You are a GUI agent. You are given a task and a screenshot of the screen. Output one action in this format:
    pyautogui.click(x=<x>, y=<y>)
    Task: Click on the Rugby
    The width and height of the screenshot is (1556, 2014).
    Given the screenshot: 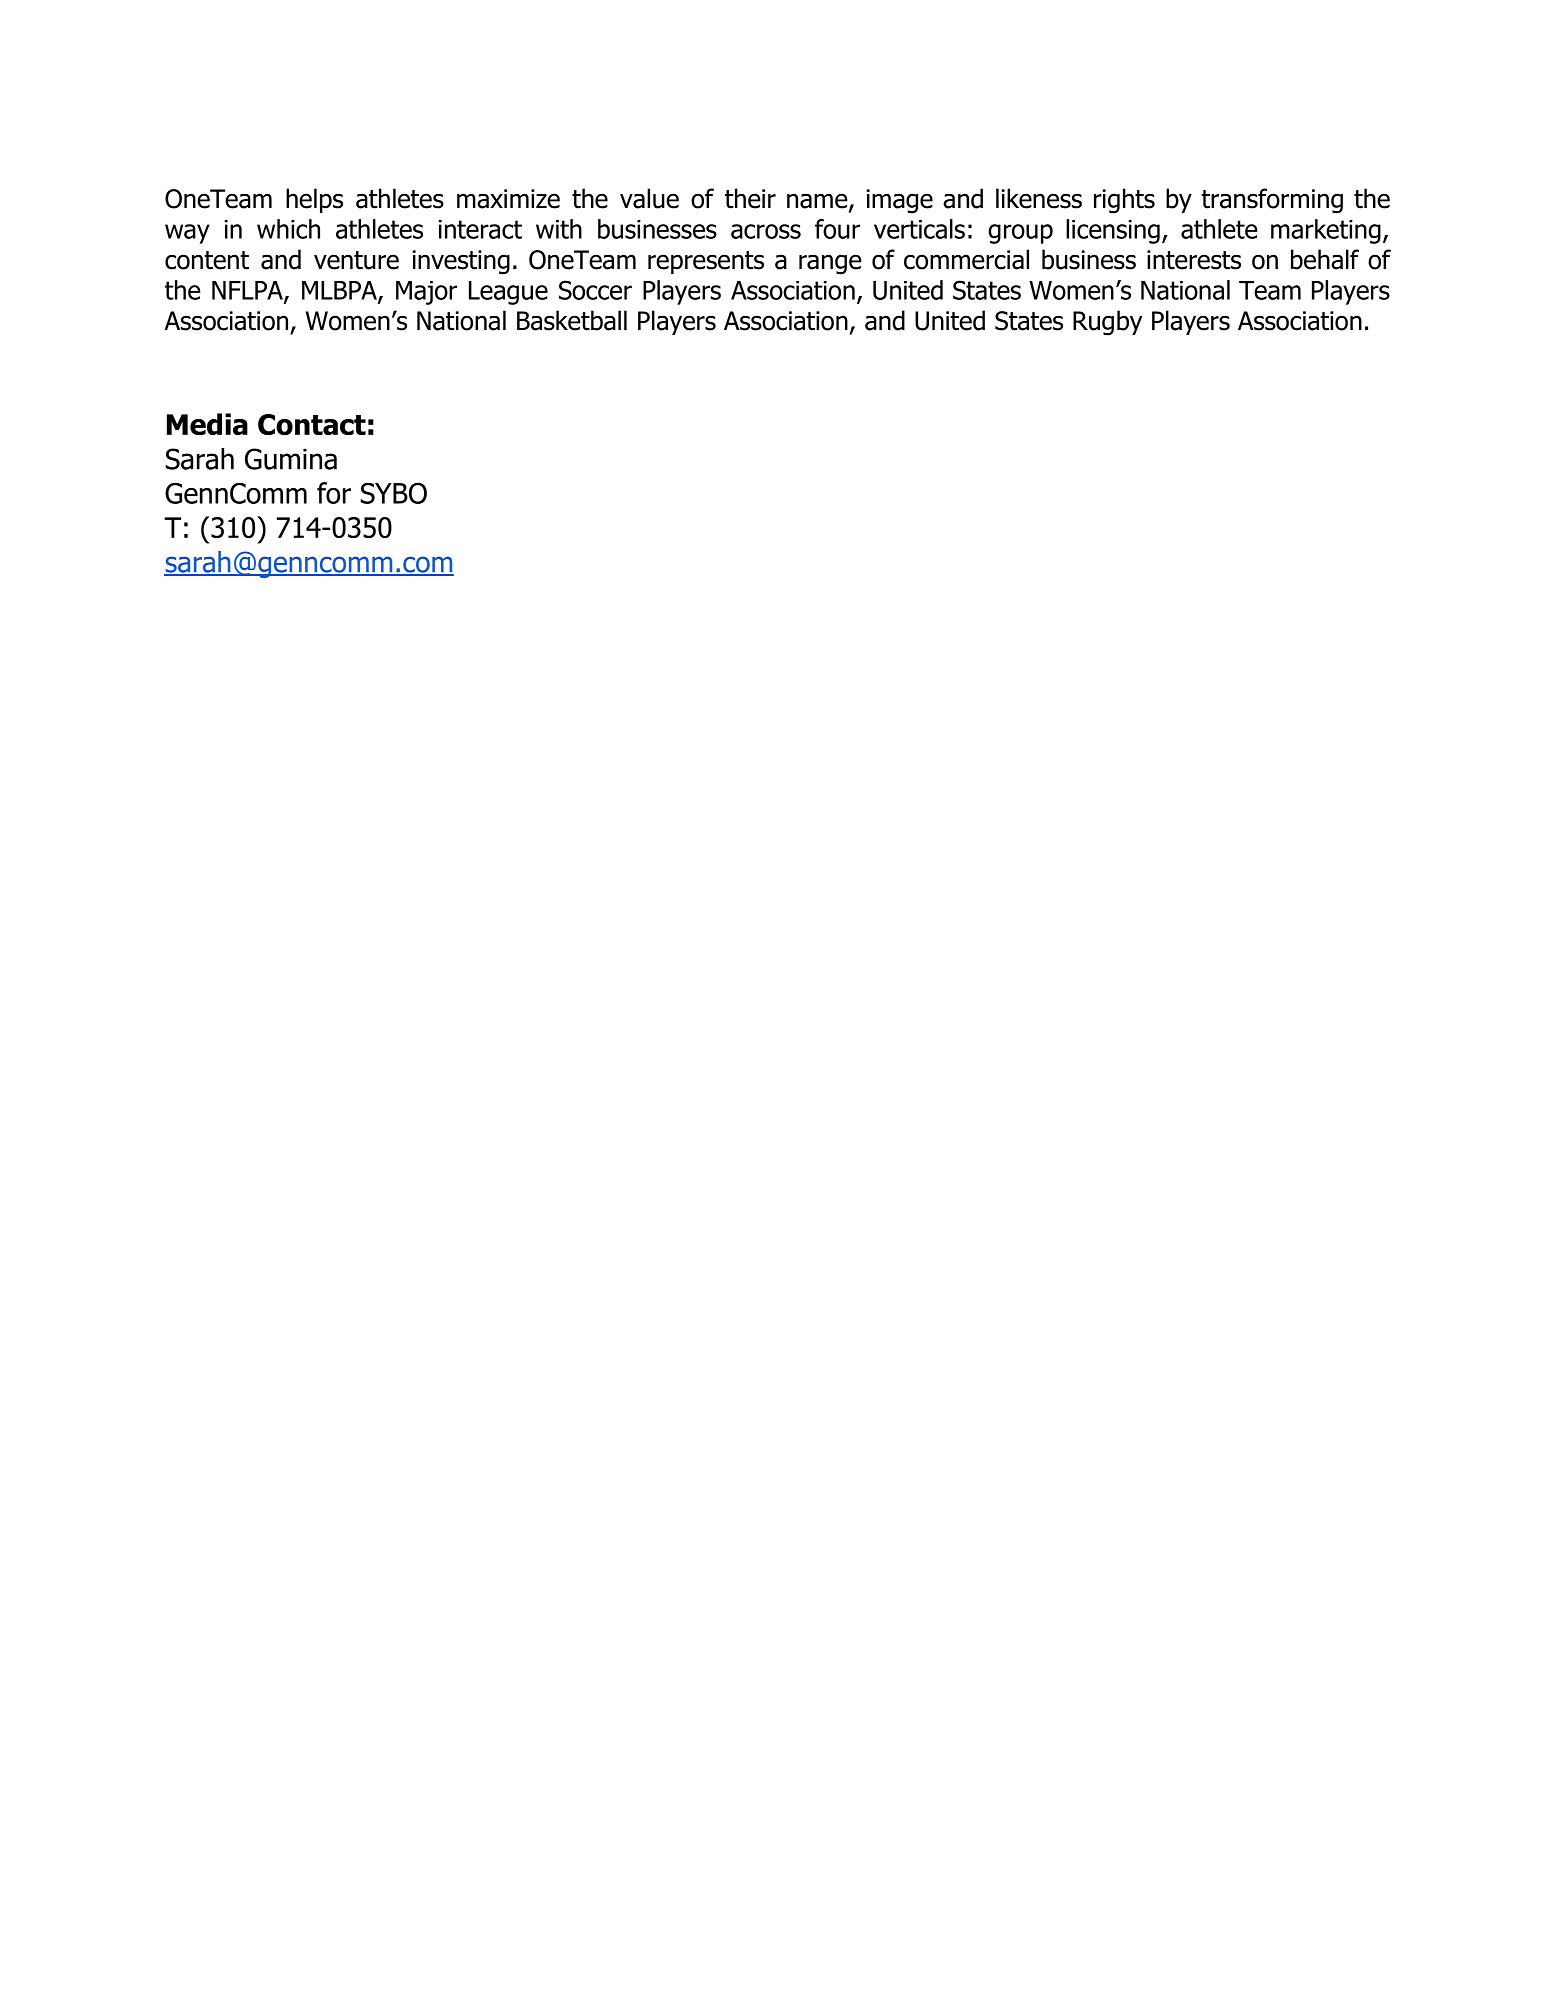 What is the action you would take?
    pyautogui.click(x=1107, y=323)
